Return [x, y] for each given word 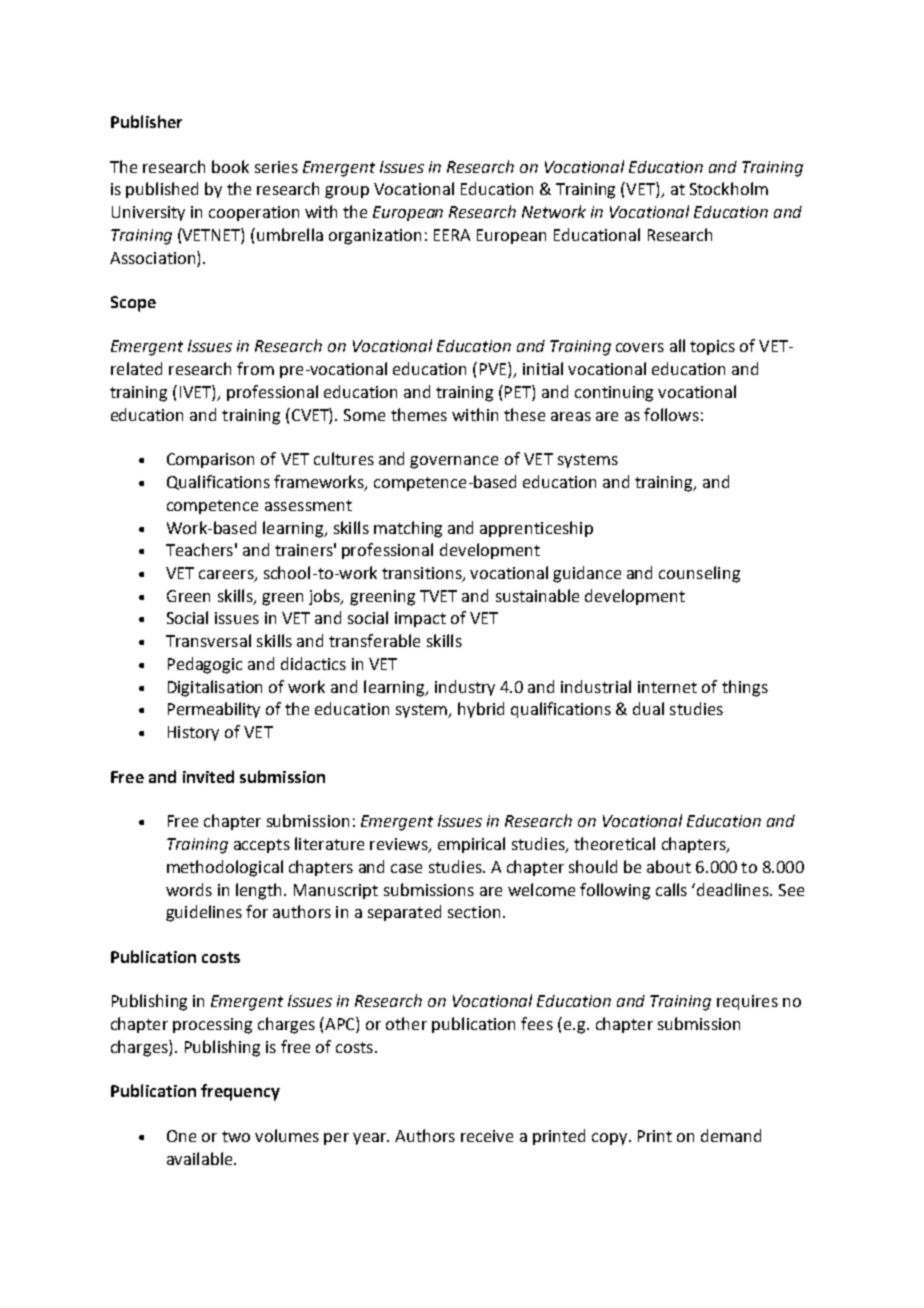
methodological [225, 868]
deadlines [734, 889]
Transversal [208, 640]
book [230, 166]
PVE [494, 370]
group [347, 192]
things [745, 688]
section [474, 912]
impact [420, 619]
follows [671, 414]
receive [487, 1136]
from [255, 368]
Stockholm [729, 188]
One [181, 1136]
